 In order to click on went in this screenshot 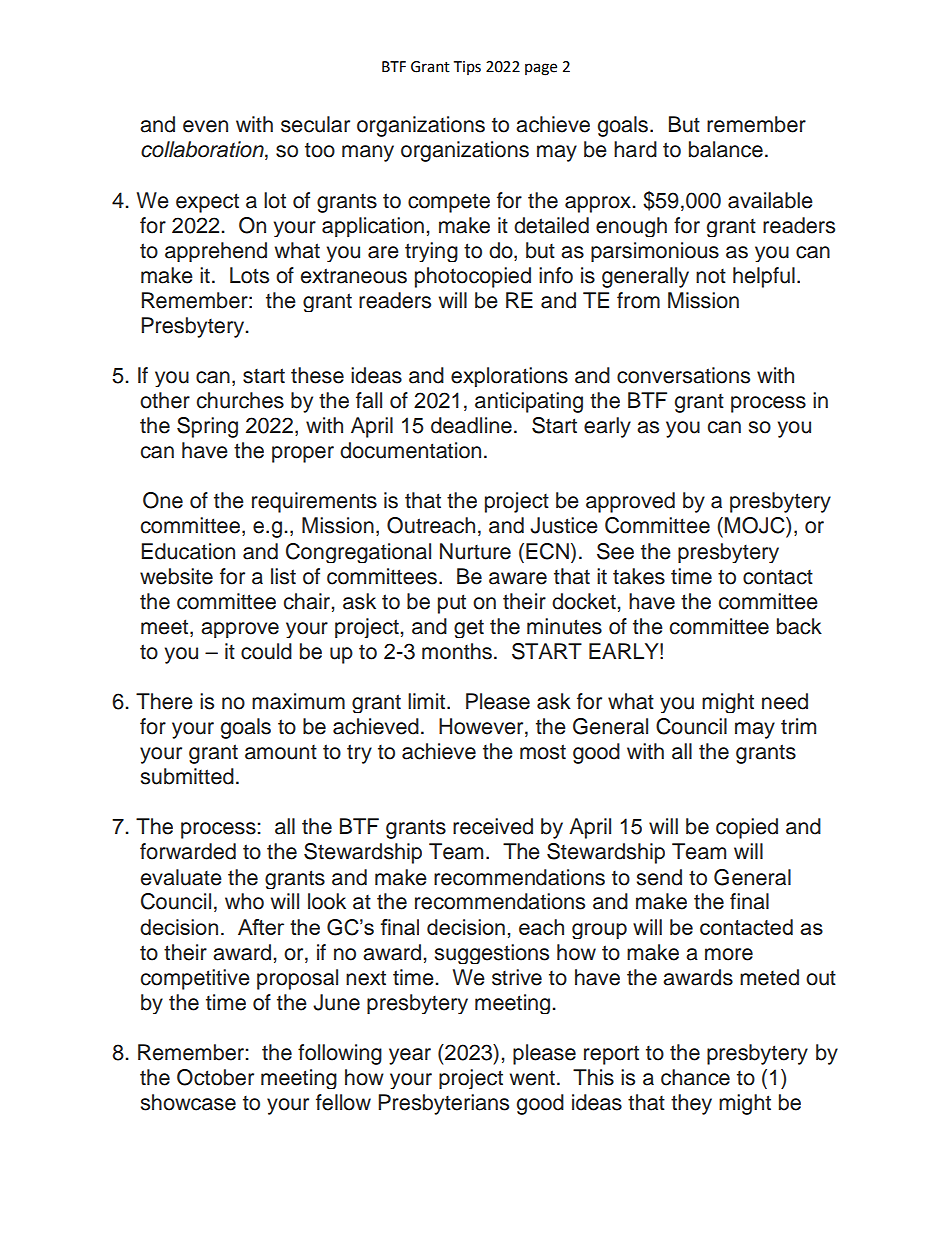, I will do `click(532, 1078)`.
